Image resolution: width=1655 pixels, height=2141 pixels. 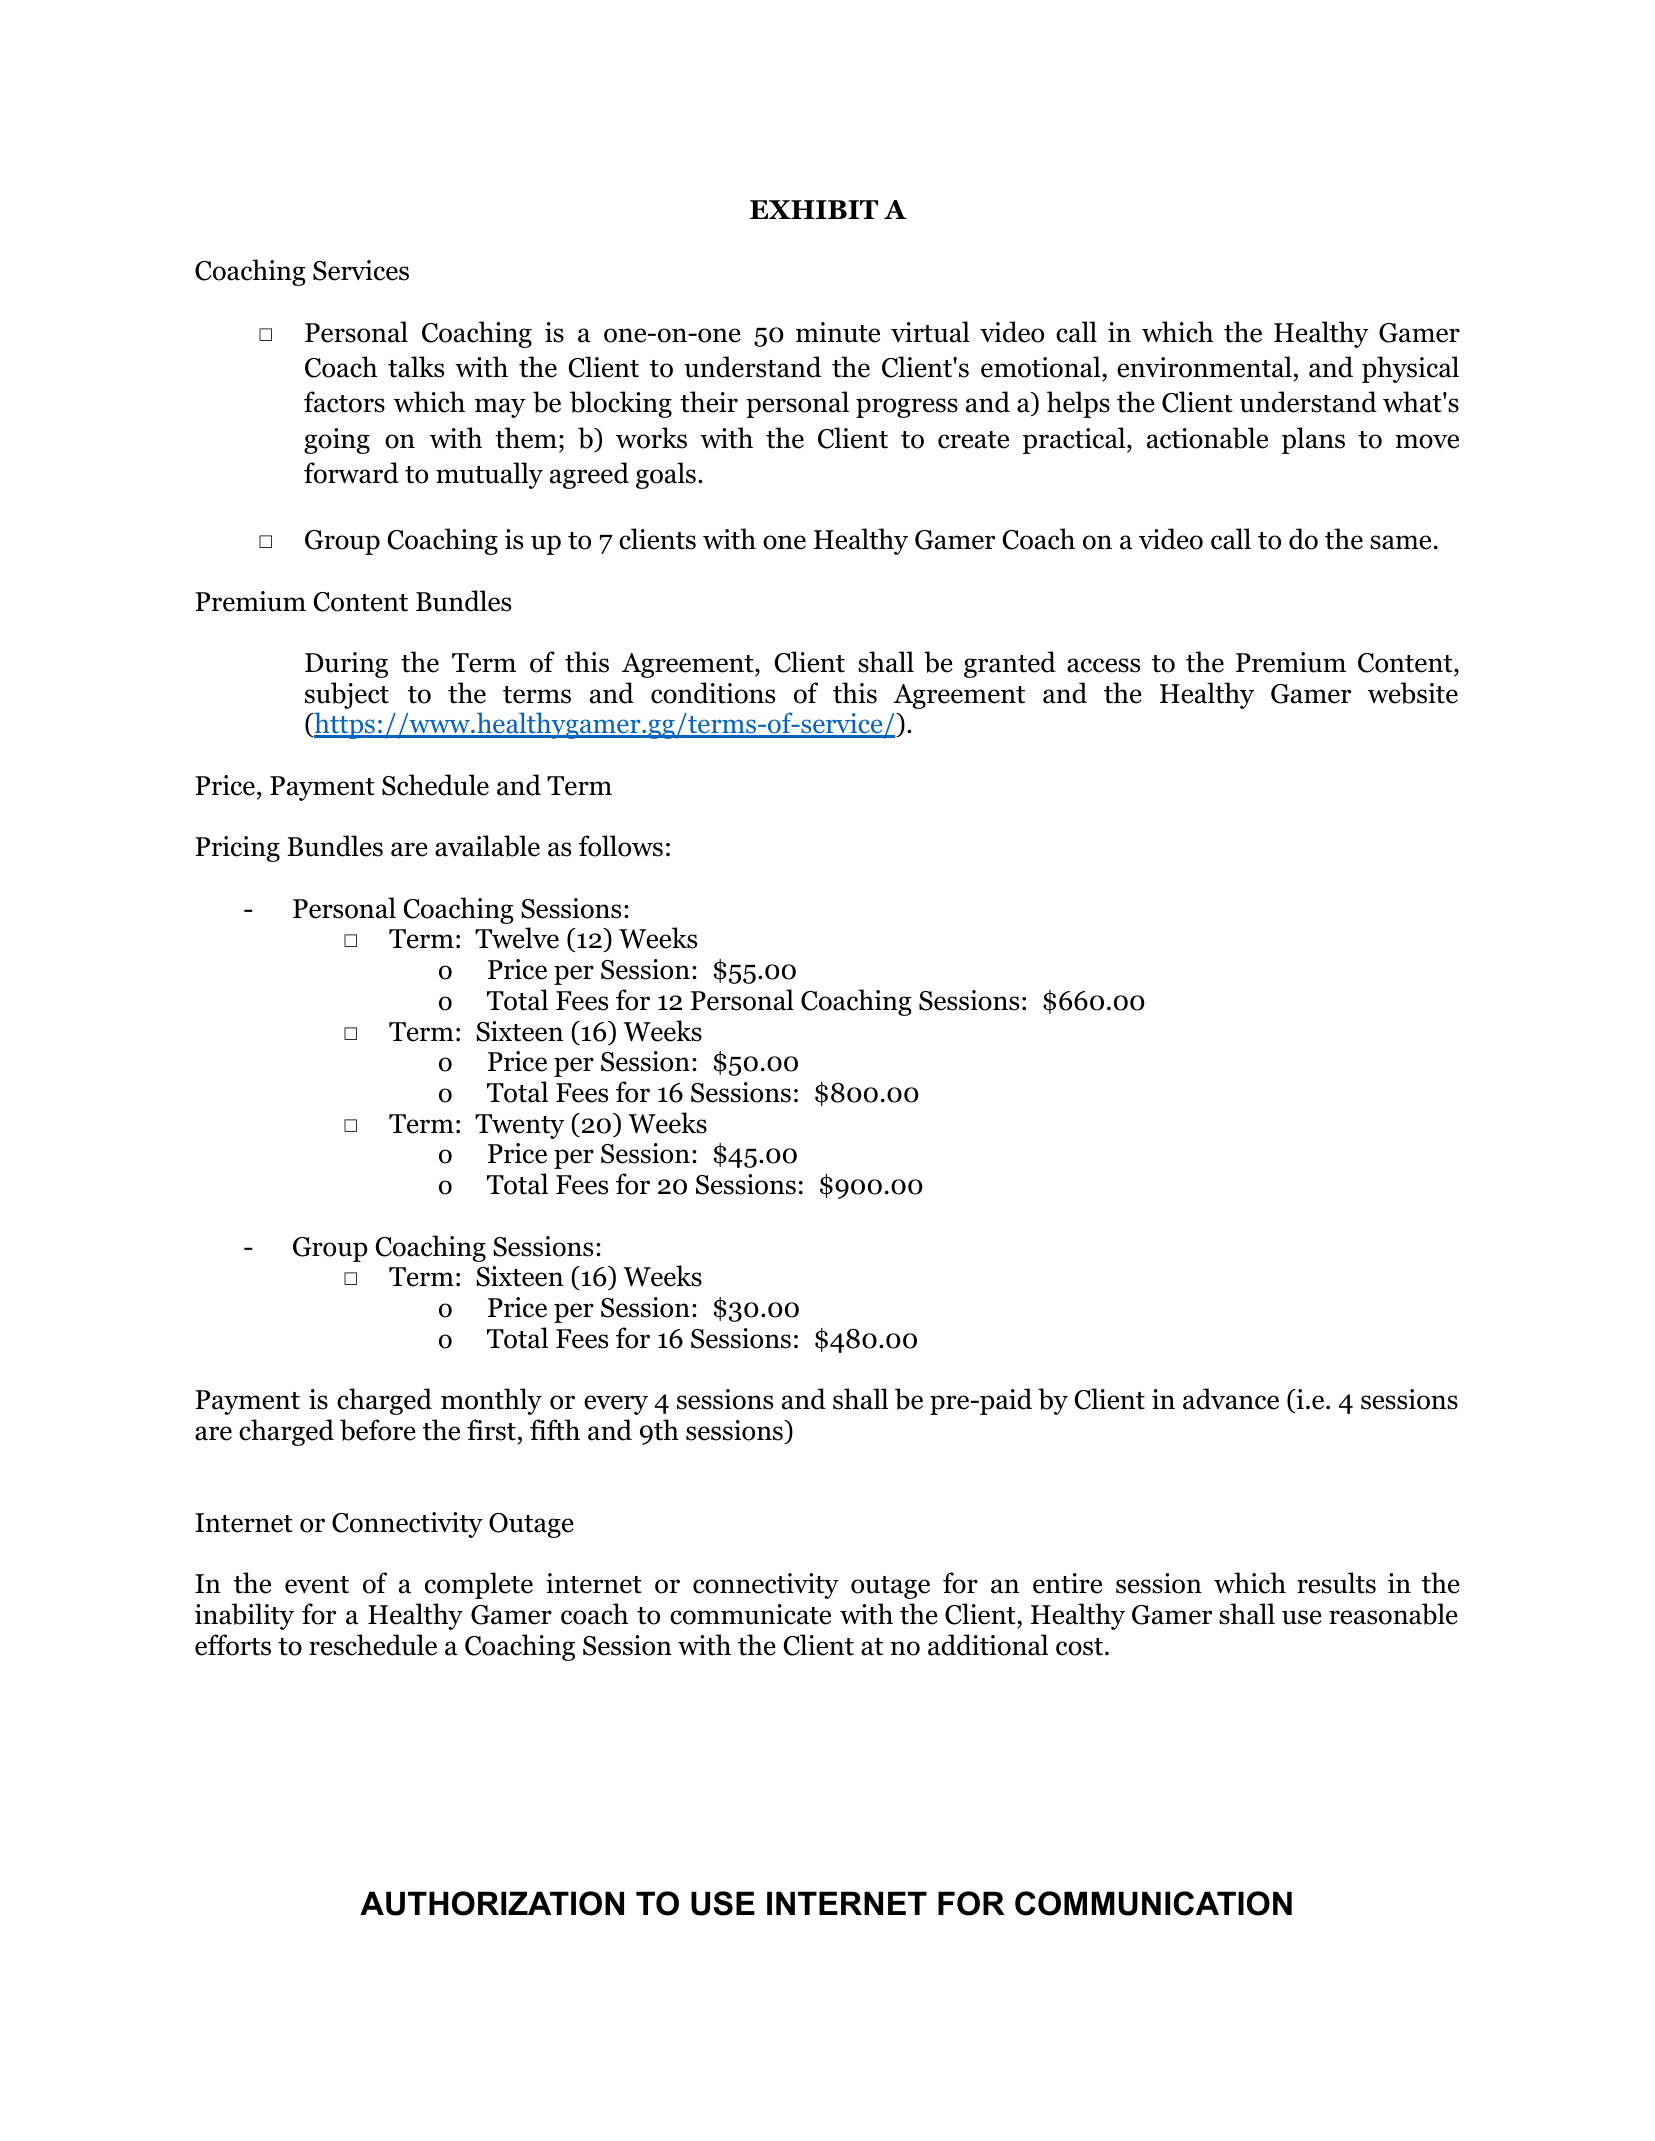 What do you see at coordinates (492, 1903) in the document?
I see `AUTHORIZATION` at bounding box center [492, 1903].
